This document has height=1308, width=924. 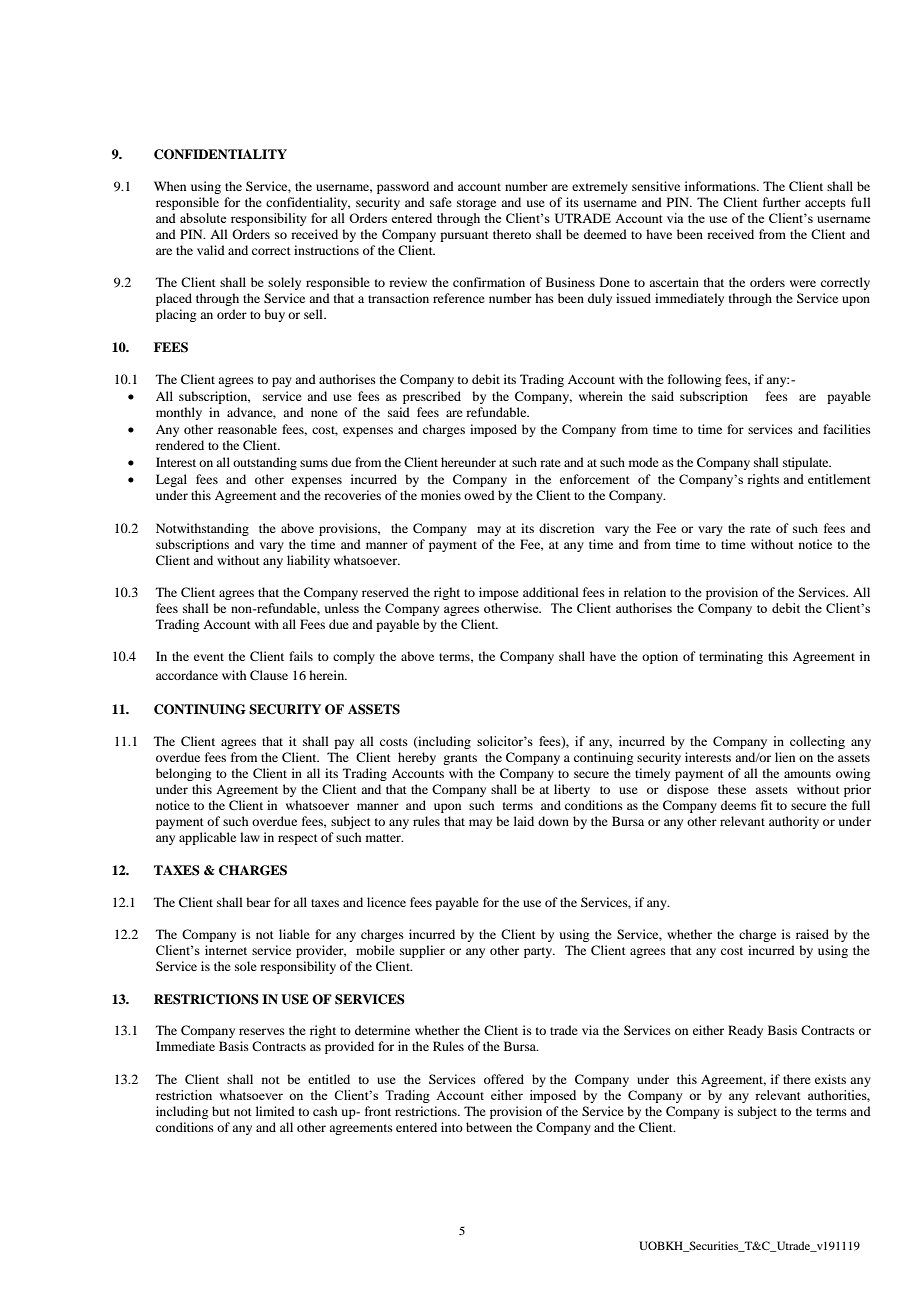 I want to click on additional, so click(x=551, y=592).
